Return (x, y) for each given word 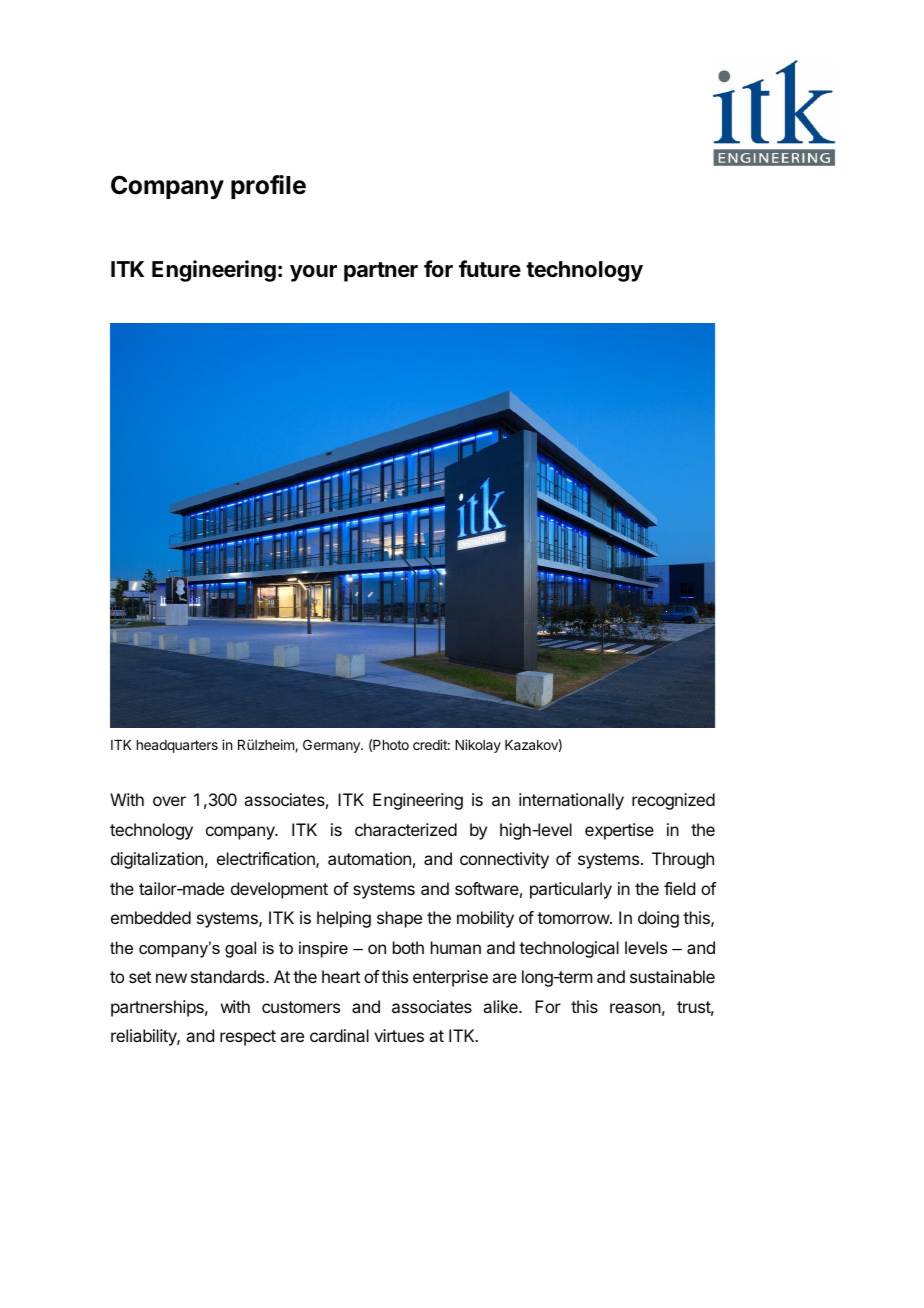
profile (268, 187)
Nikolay (478, 746)
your (313, 273)
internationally (571, 801)
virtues (399, 1035)
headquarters (177, 746)
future (490, 268)
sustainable (672, 976)
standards (229, 976)
